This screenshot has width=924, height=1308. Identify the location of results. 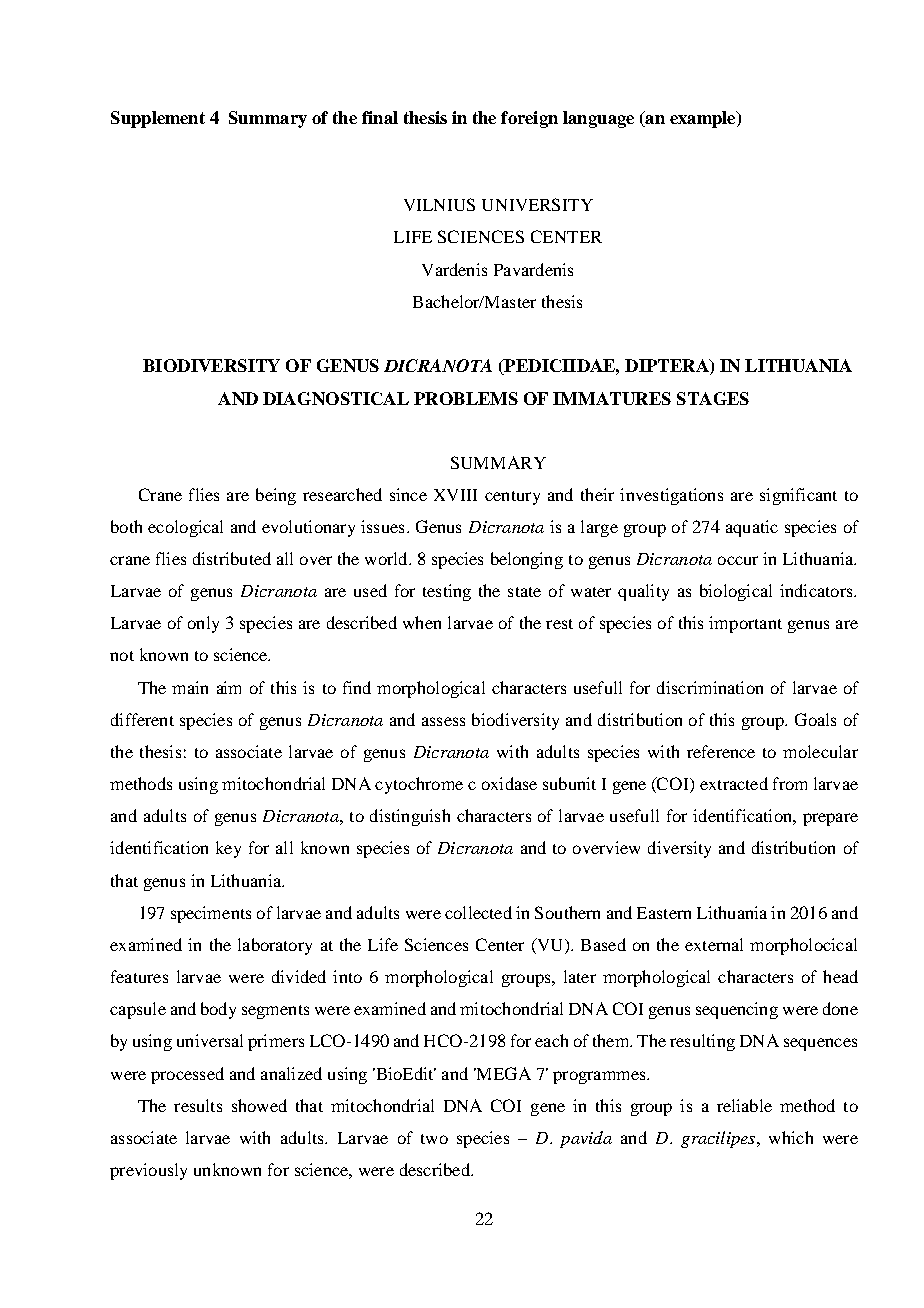
(198, 1105).
